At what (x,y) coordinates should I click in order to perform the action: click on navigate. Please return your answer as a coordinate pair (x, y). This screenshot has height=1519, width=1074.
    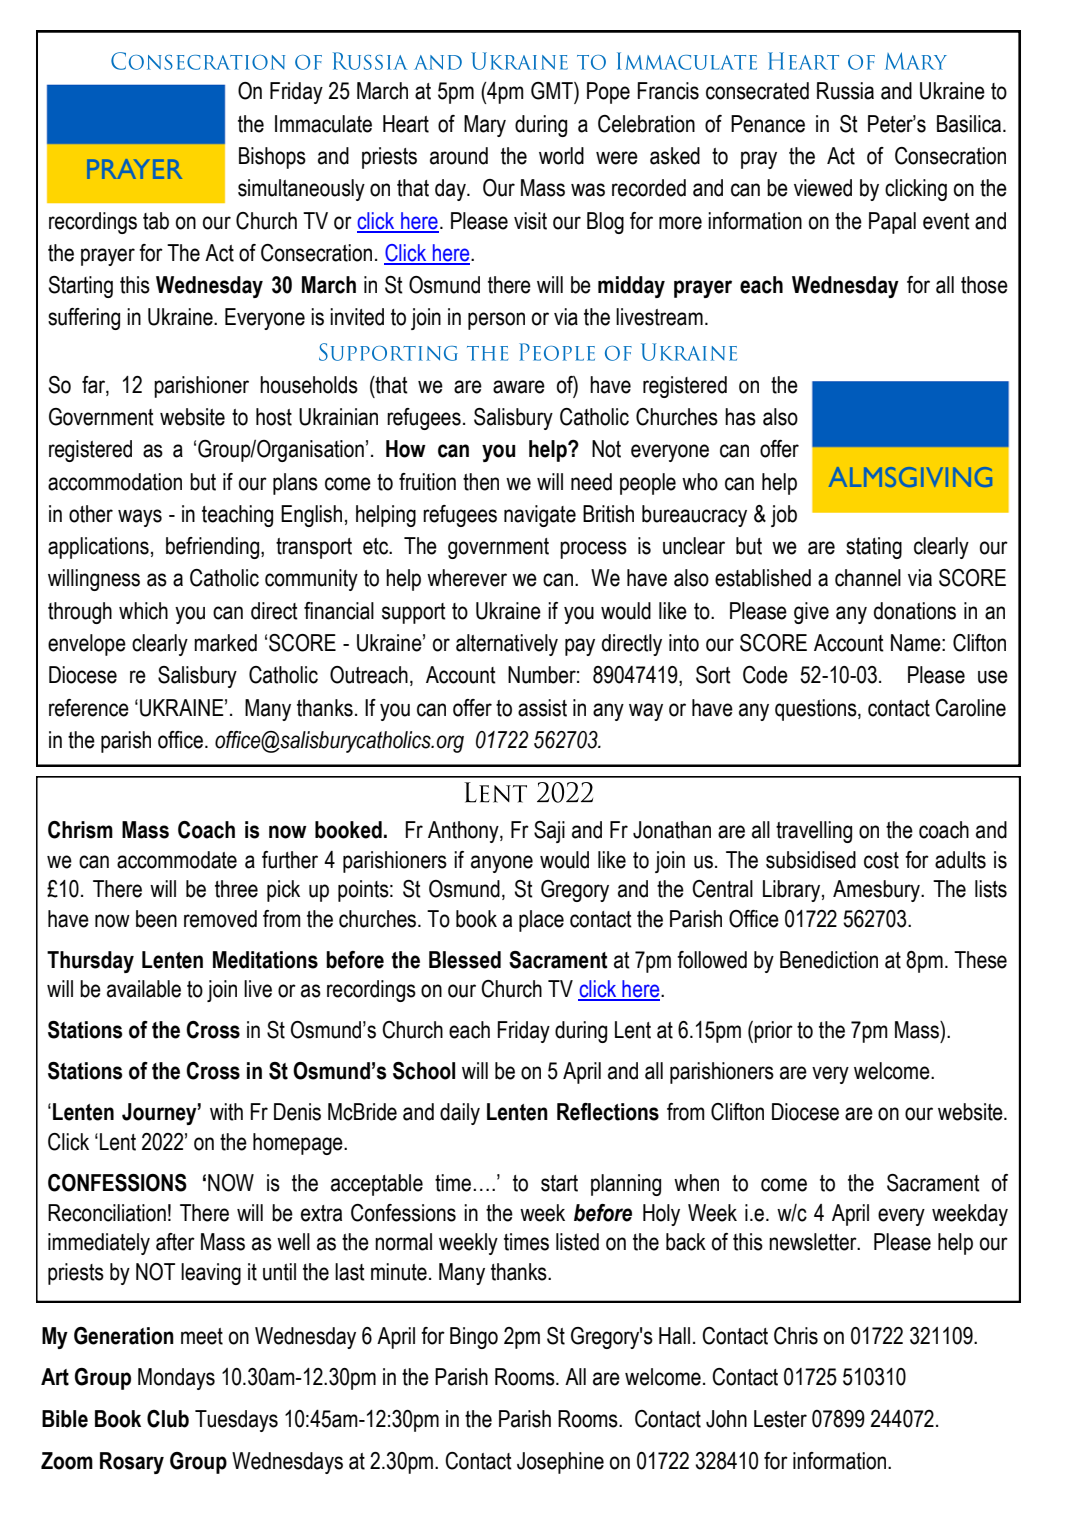
    Looking at the image, I should click on (540, 516).
